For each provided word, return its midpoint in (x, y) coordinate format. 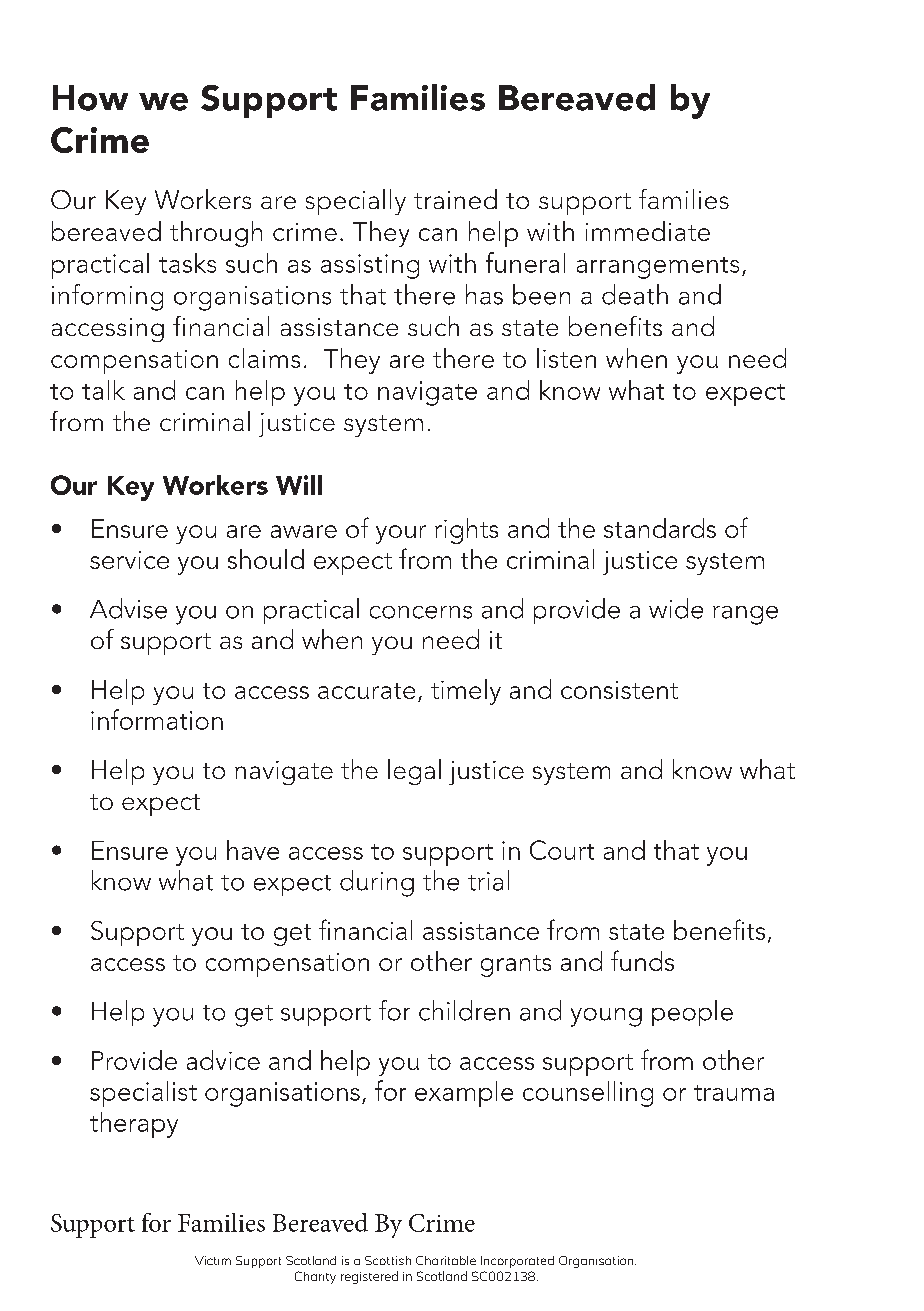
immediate (648, 231)
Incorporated (517, 1262)
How (90, 98)
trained (455, 199)
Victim (213, 1260)
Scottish (388, 1260)
